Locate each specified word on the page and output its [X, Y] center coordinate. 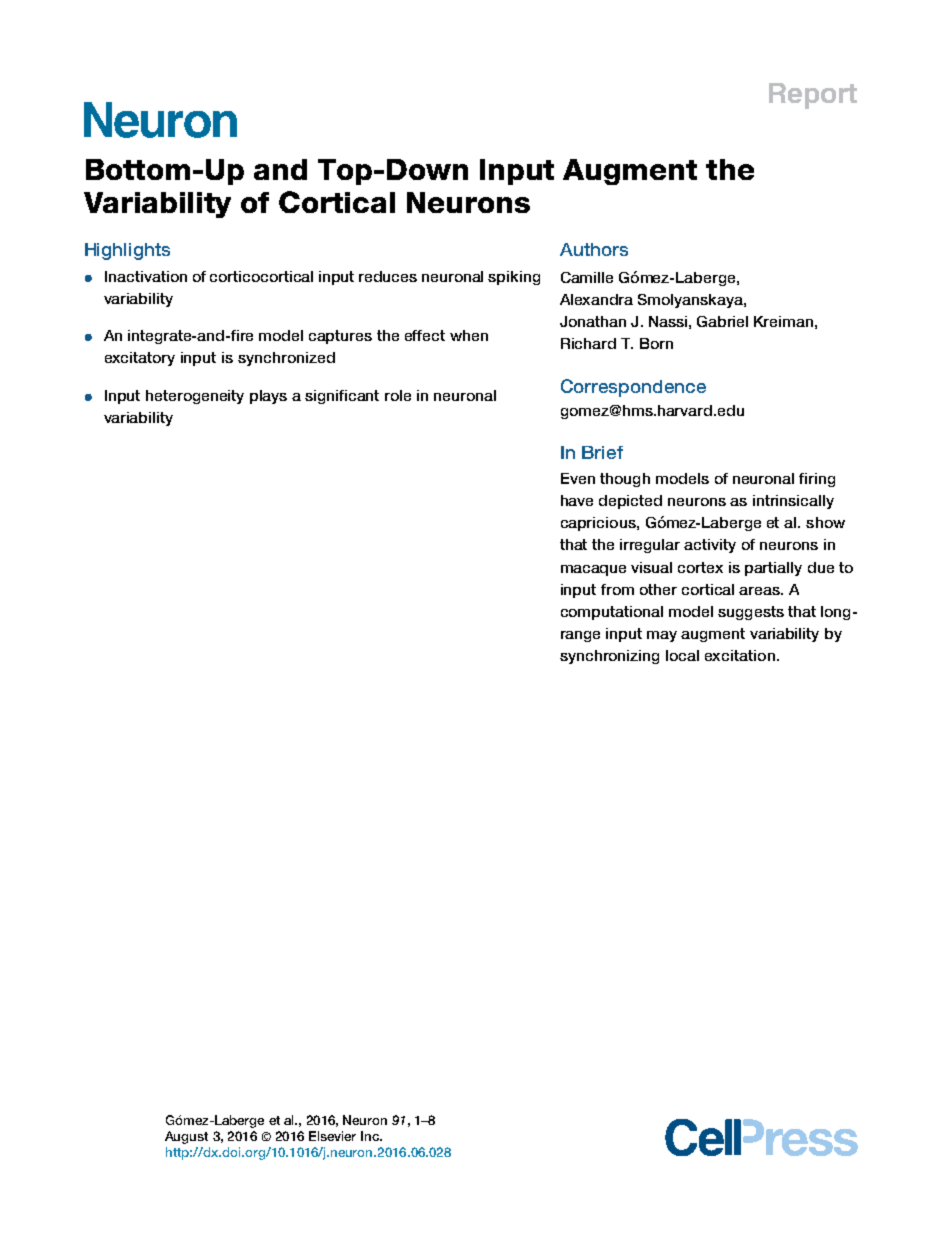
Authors [594, 249]
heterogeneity [195, 397]
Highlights [127, 251]
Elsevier [332, 1136]
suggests [751, 613]
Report [813, 96]
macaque [593, 570]
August [186, 1137]
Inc [371, 1136]
